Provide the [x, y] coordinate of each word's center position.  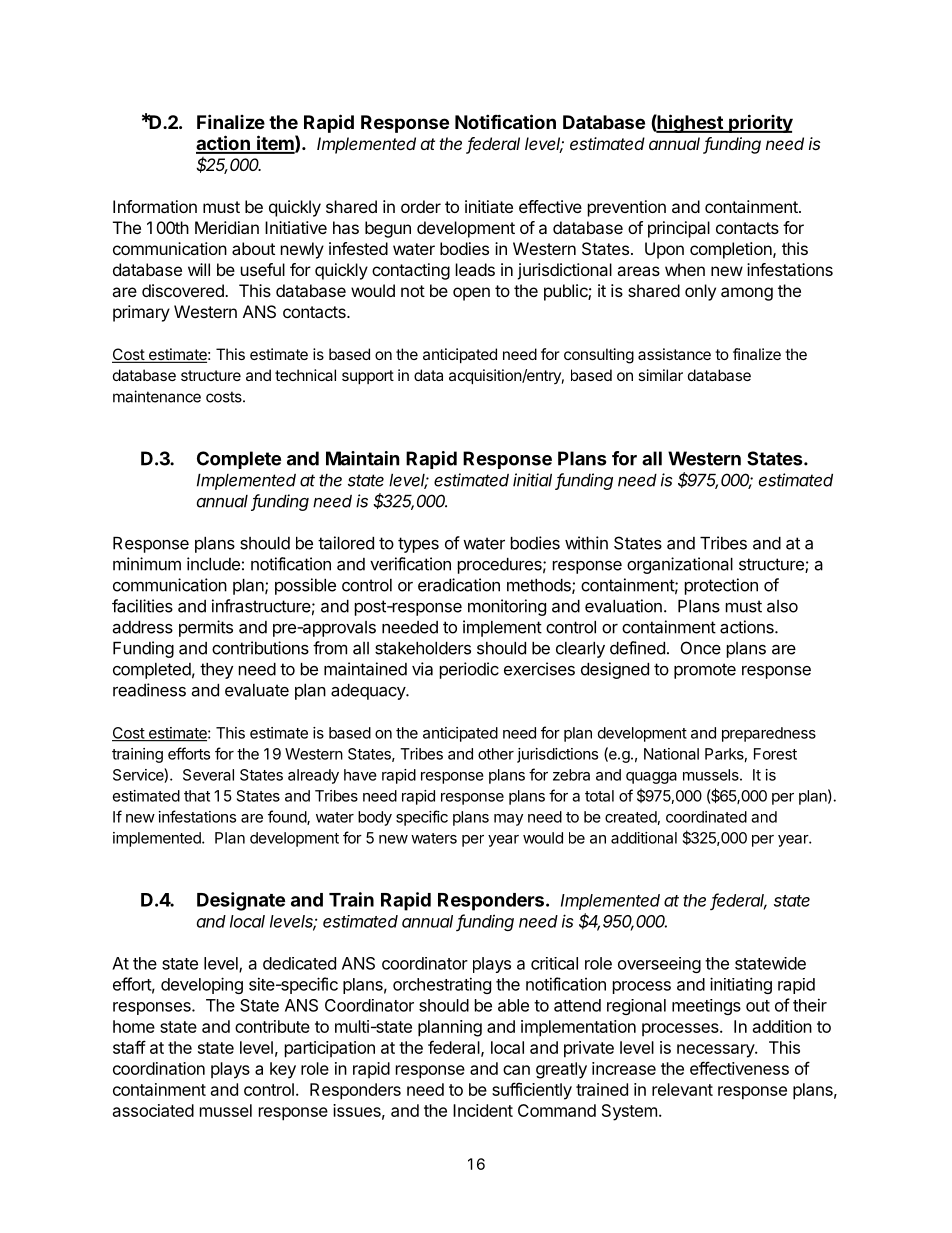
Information [155, 206]
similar [660, 375]
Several [208, 775]
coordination [159, 1068]
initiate [489, 206]
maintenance [157, 396]
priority [760, 123]
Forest [775, 754]
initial [534, 481]
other [496, 754]
